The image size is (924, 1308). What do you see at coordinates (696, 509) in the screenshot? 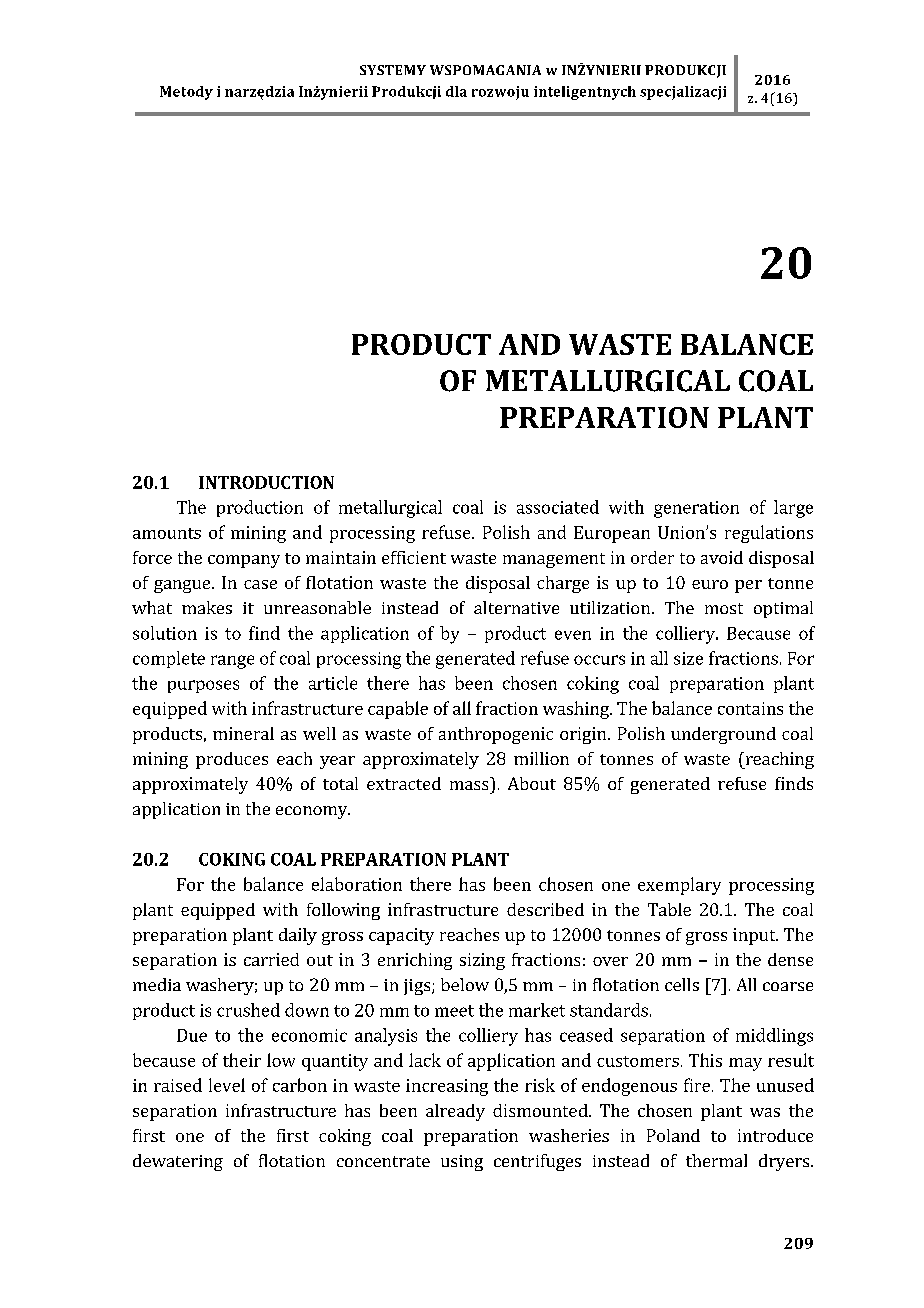
I see `generation` at bounding box center [696, 509].
